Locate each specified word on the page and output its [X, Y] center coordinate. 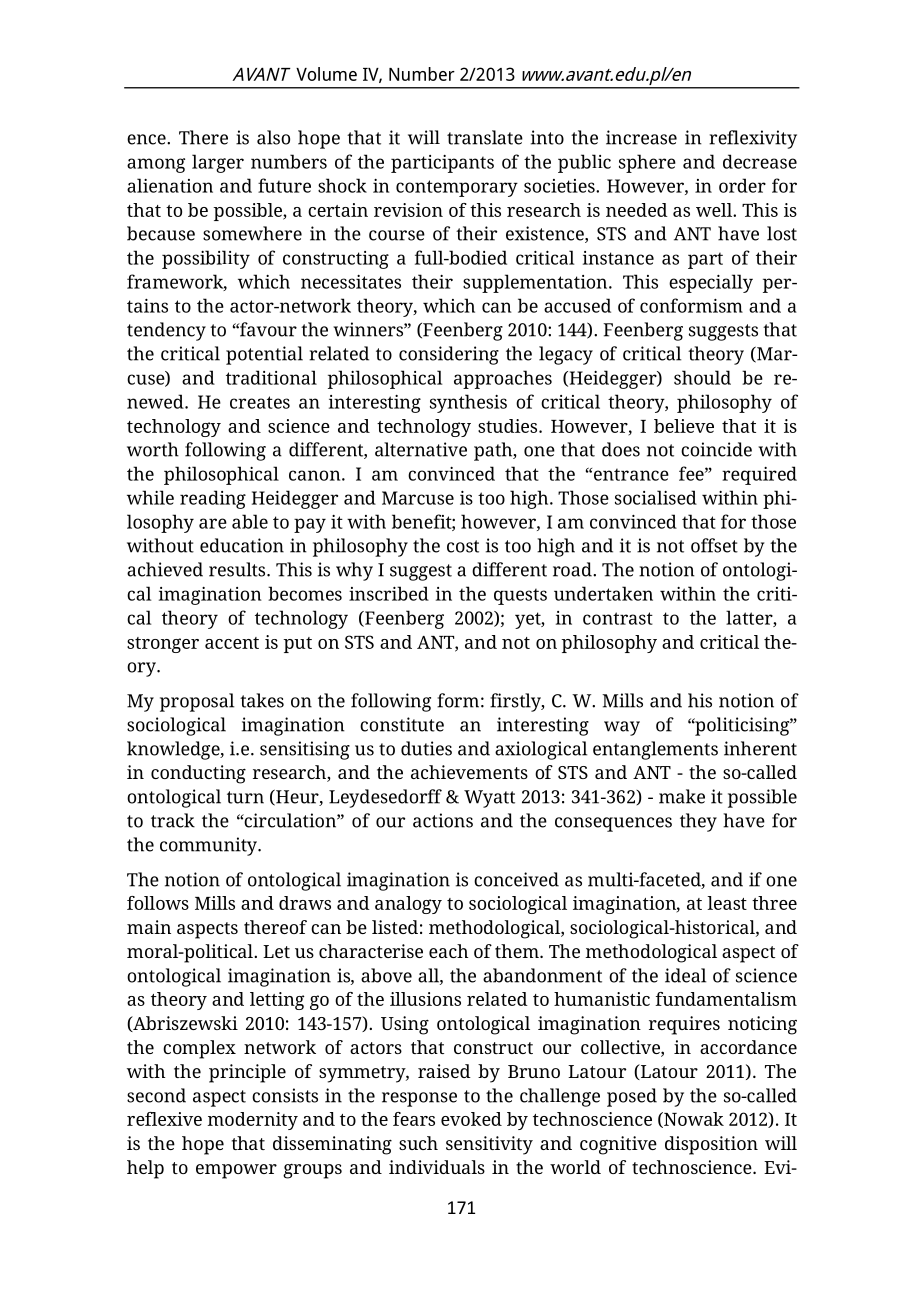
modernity [253, 1121]
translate [485, 137]
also [273, 137]
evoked [471, 1119]
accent [232, 643]
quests [520, 596]
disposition [711, 1145]
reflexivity [753, 139]
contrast [618, 618]
